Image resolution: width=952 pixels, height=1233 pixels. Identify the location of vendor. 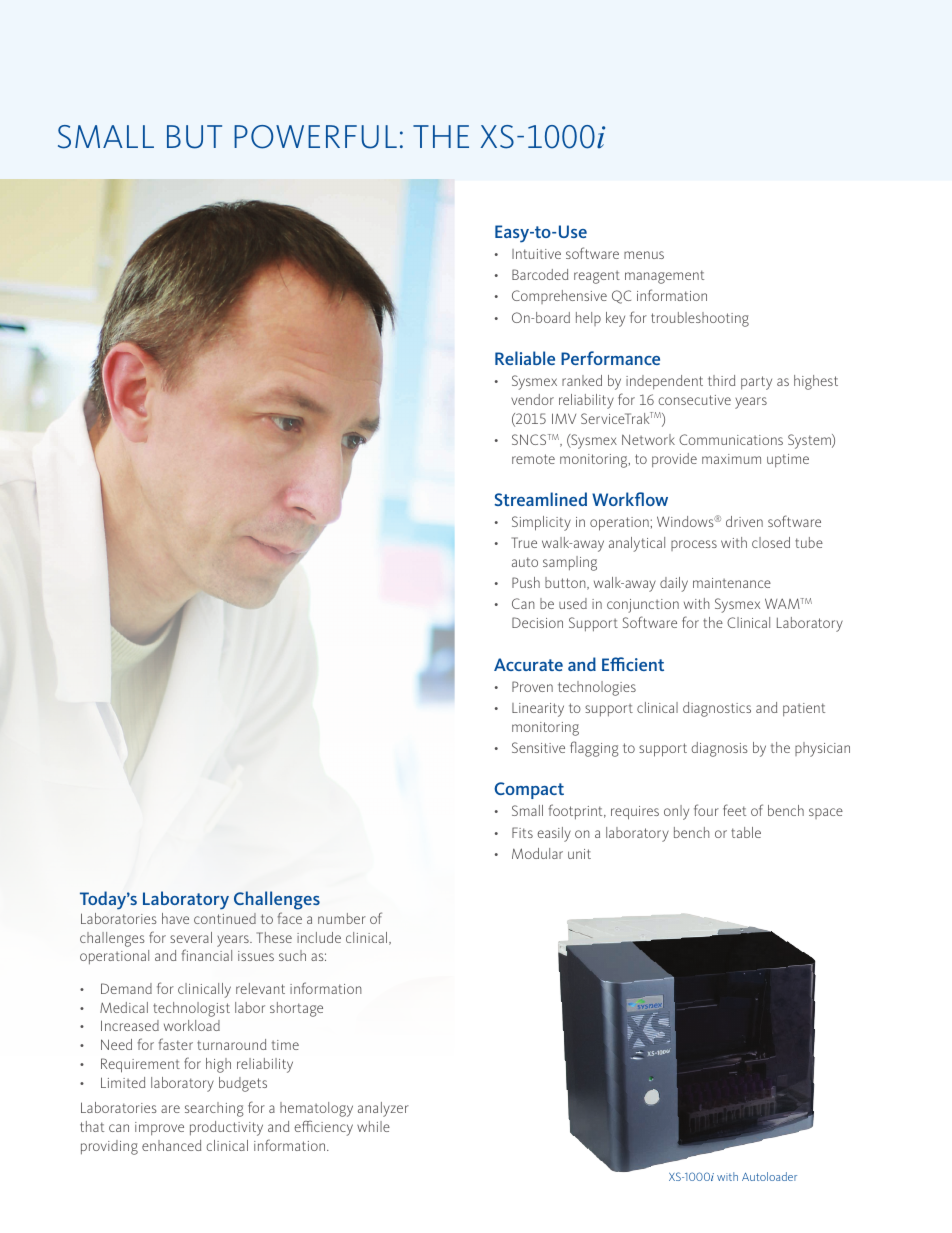
(532, 399).
